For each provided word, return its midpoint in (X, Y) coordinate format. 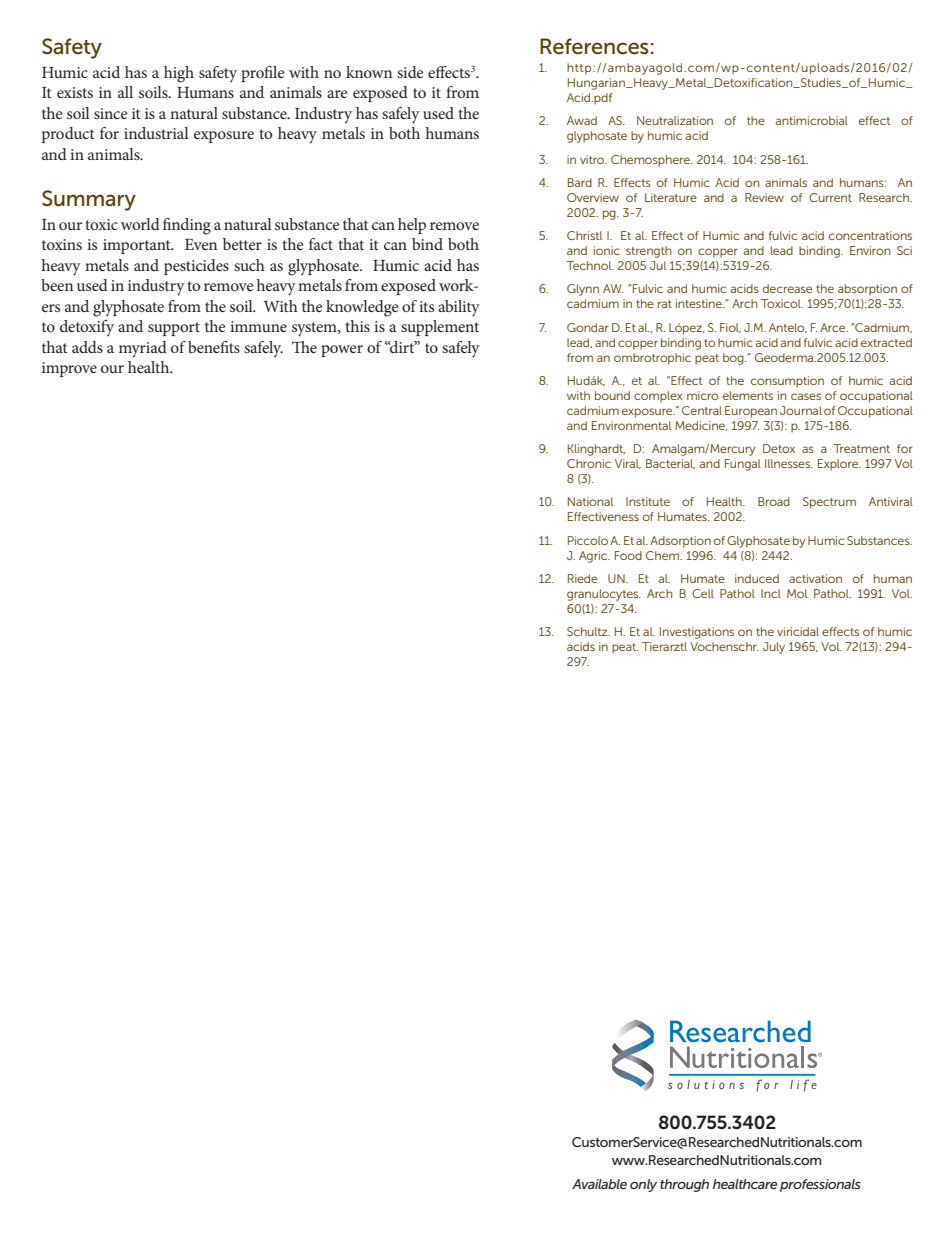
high (179, 74)
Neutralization (675, 120)
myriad (143, 349)
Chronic (589, 463)
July (774, 648)
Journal (801, 410)
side (410, 72)
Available (599, 1184)
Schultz (588, 631)
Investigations (697, 633)
